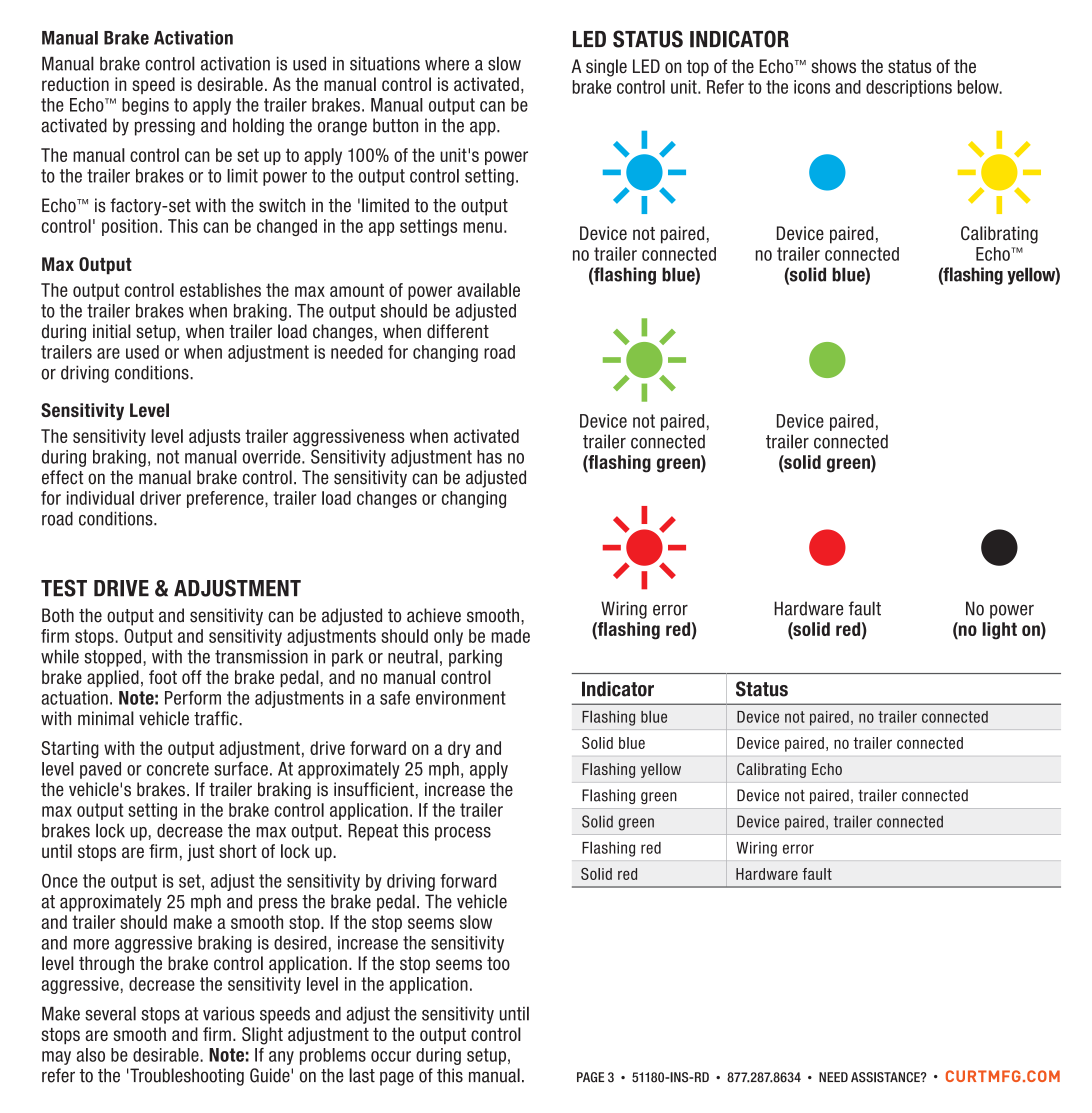 The image size is (1092, 1113). I want to click on TEST, so click(64, 588).
